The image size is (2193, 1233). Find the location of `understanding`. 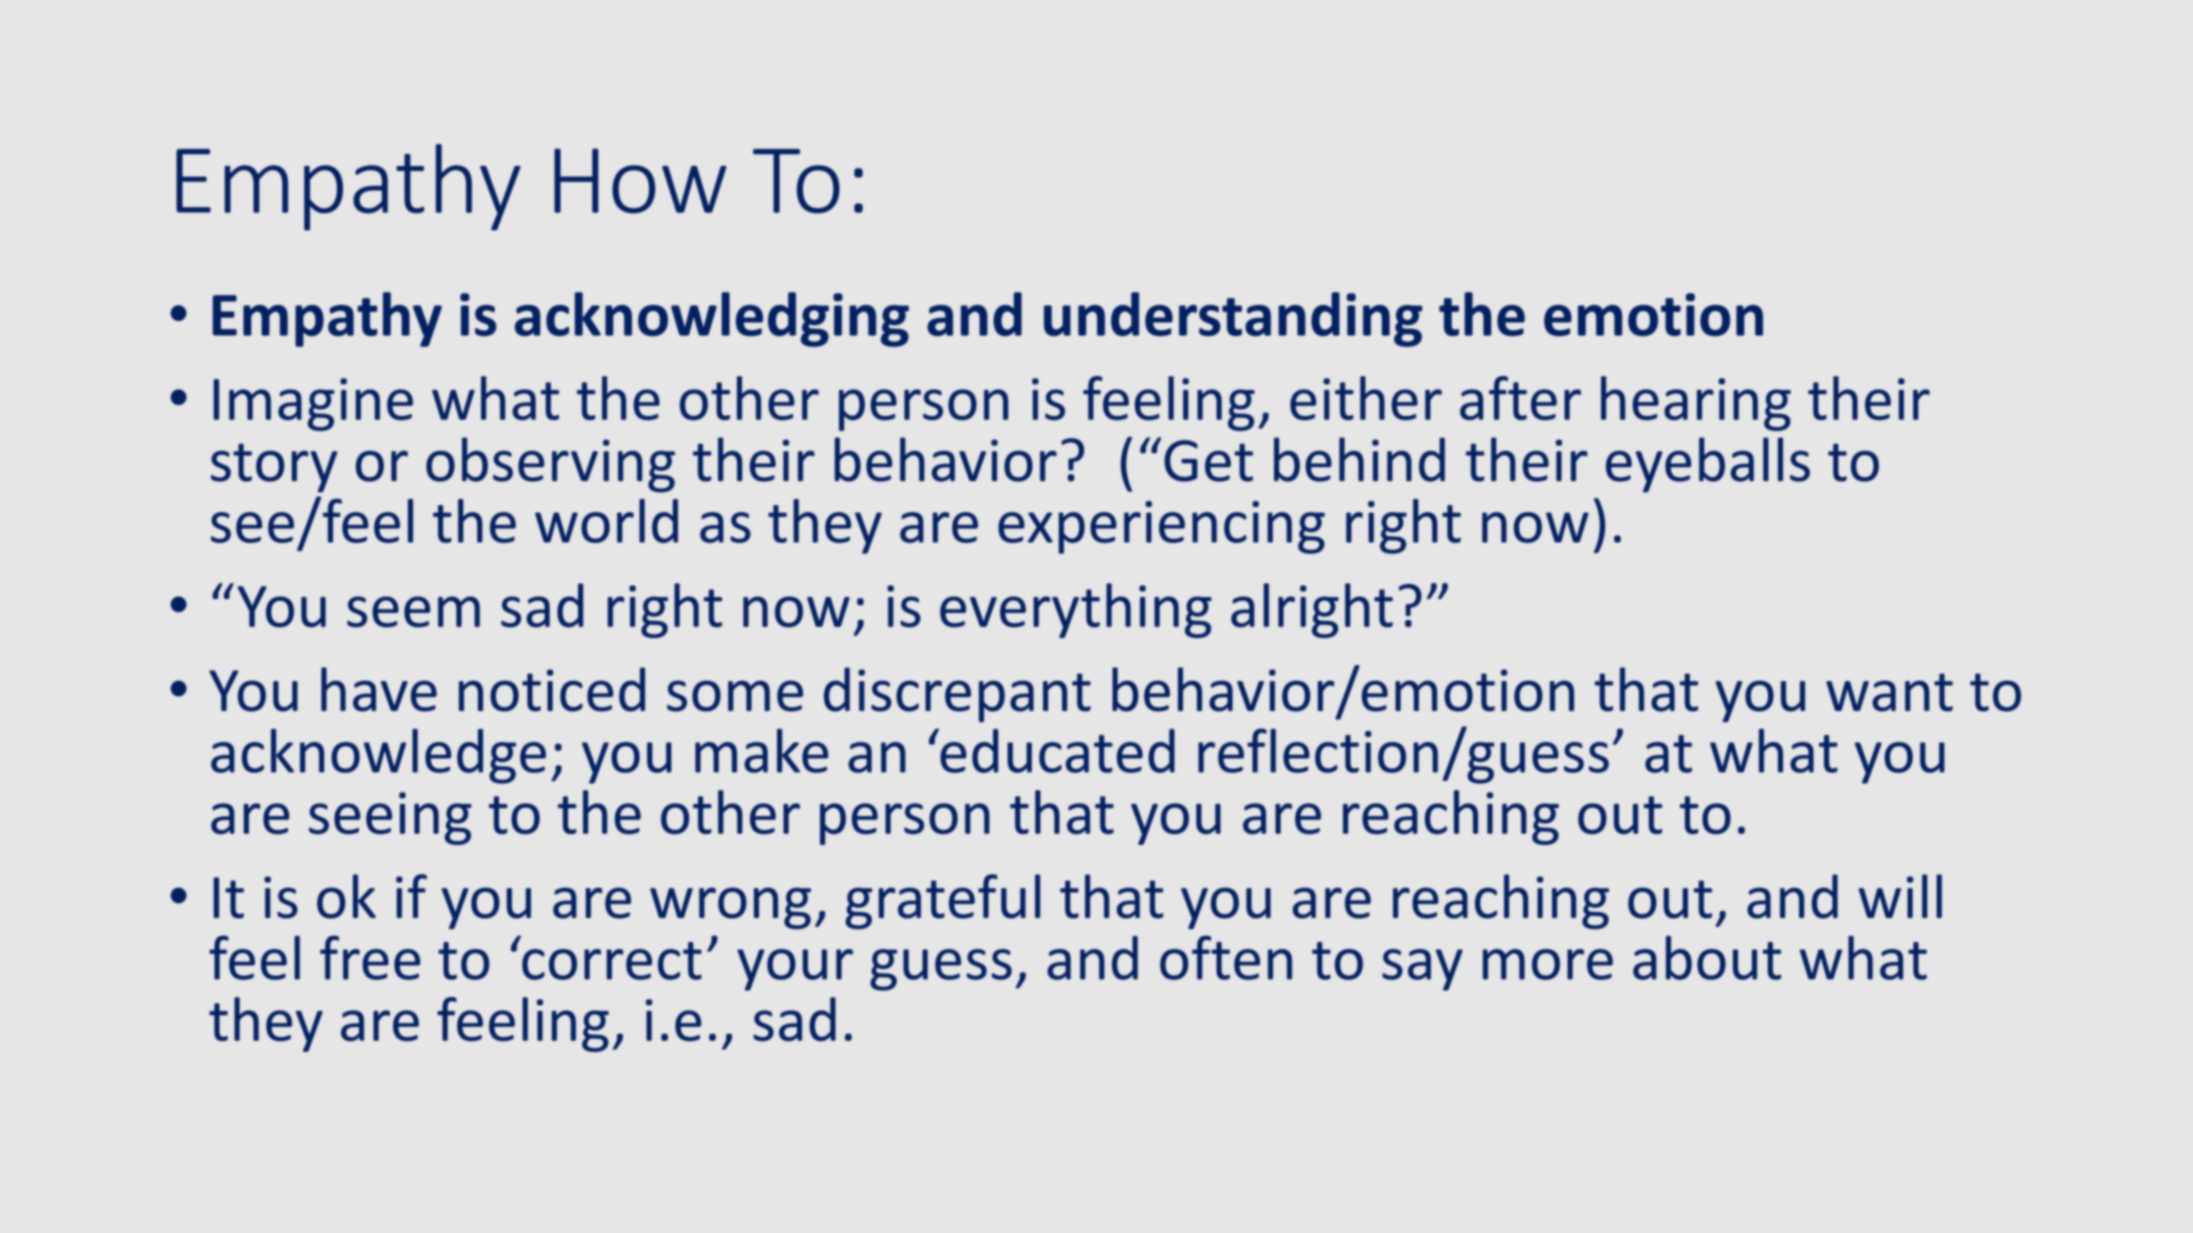

understanding is located at coordinates (1233, 319).
